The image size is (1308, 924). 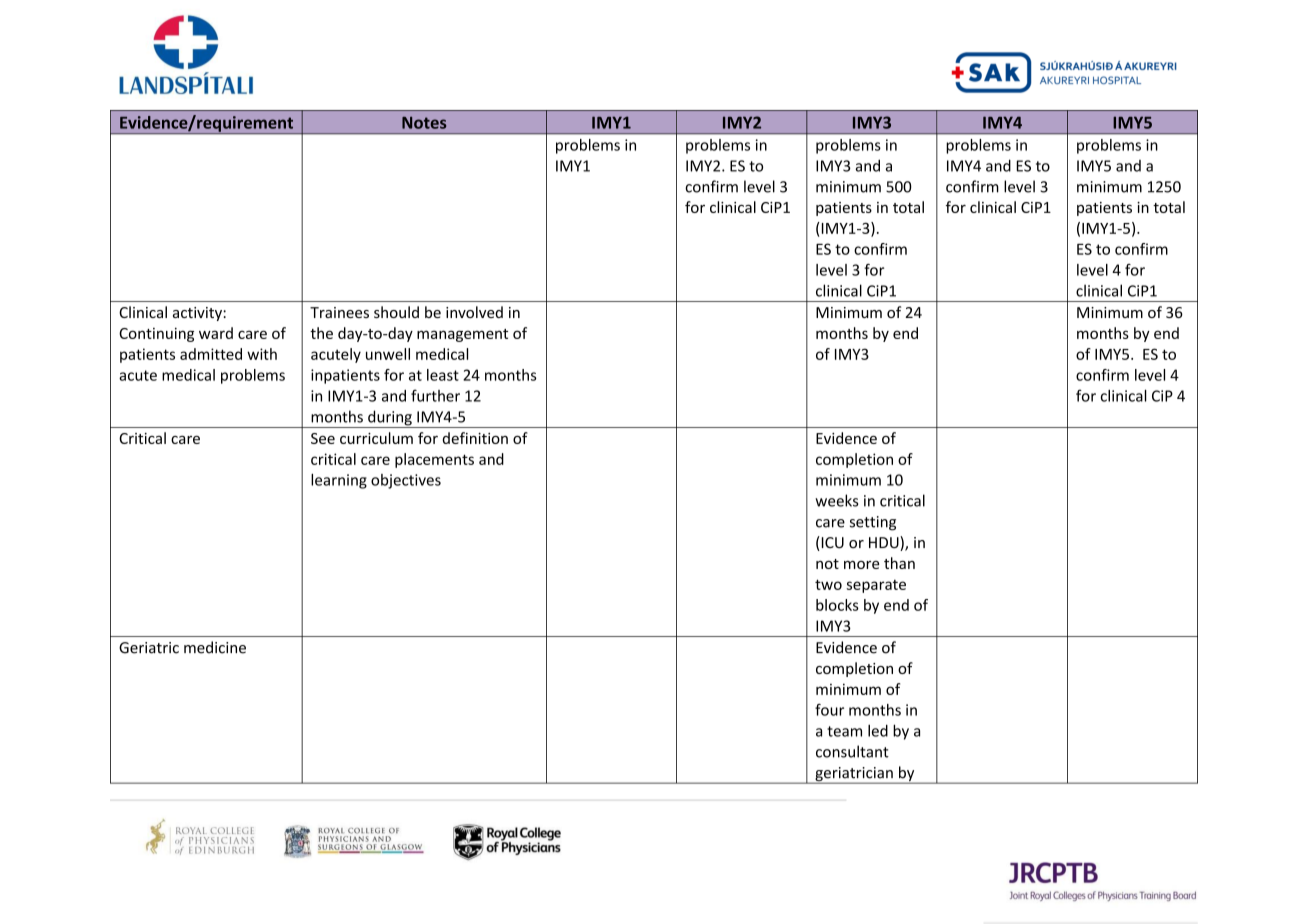 I want to click on involved, so click(x=474, y=312).
